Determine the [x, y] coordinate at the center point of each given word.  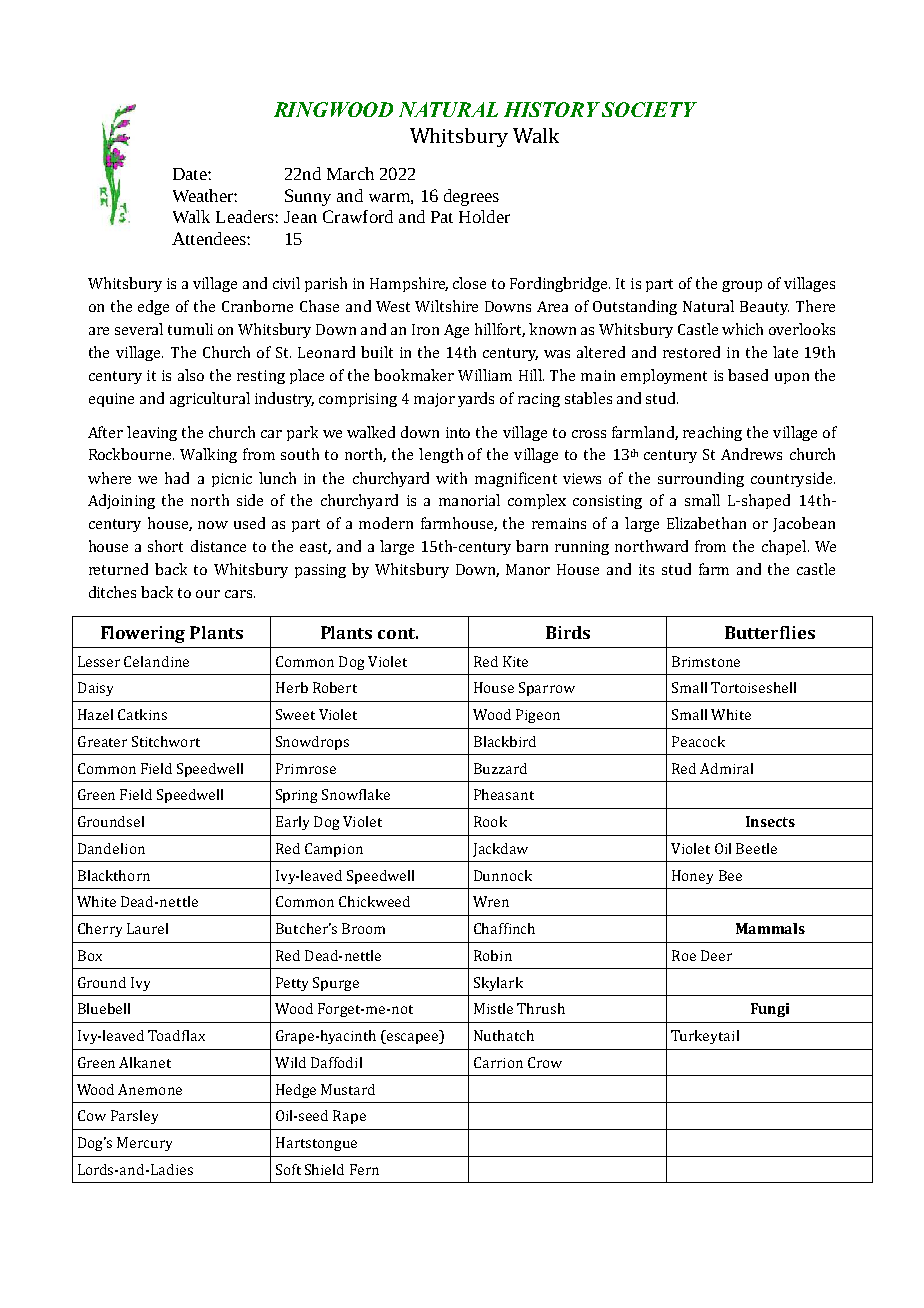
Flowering [143, 634]
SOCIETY [649, 109]
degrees [471, 197]
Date [191, 174]
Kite [515, 661]
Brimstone [706, 661]
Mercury [144, 1144]
